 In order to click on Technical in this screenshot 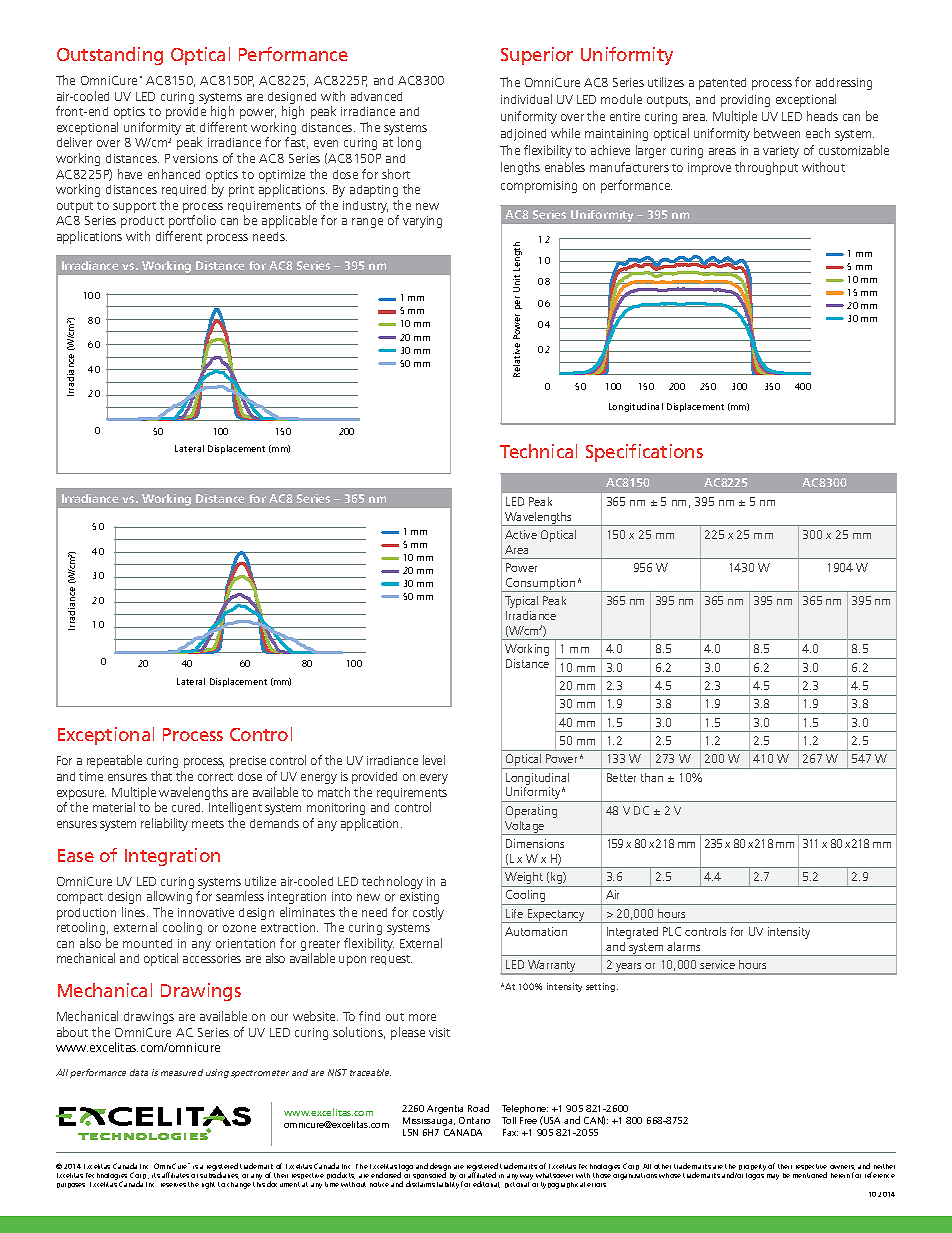, I will do `click(538, 451)`.
